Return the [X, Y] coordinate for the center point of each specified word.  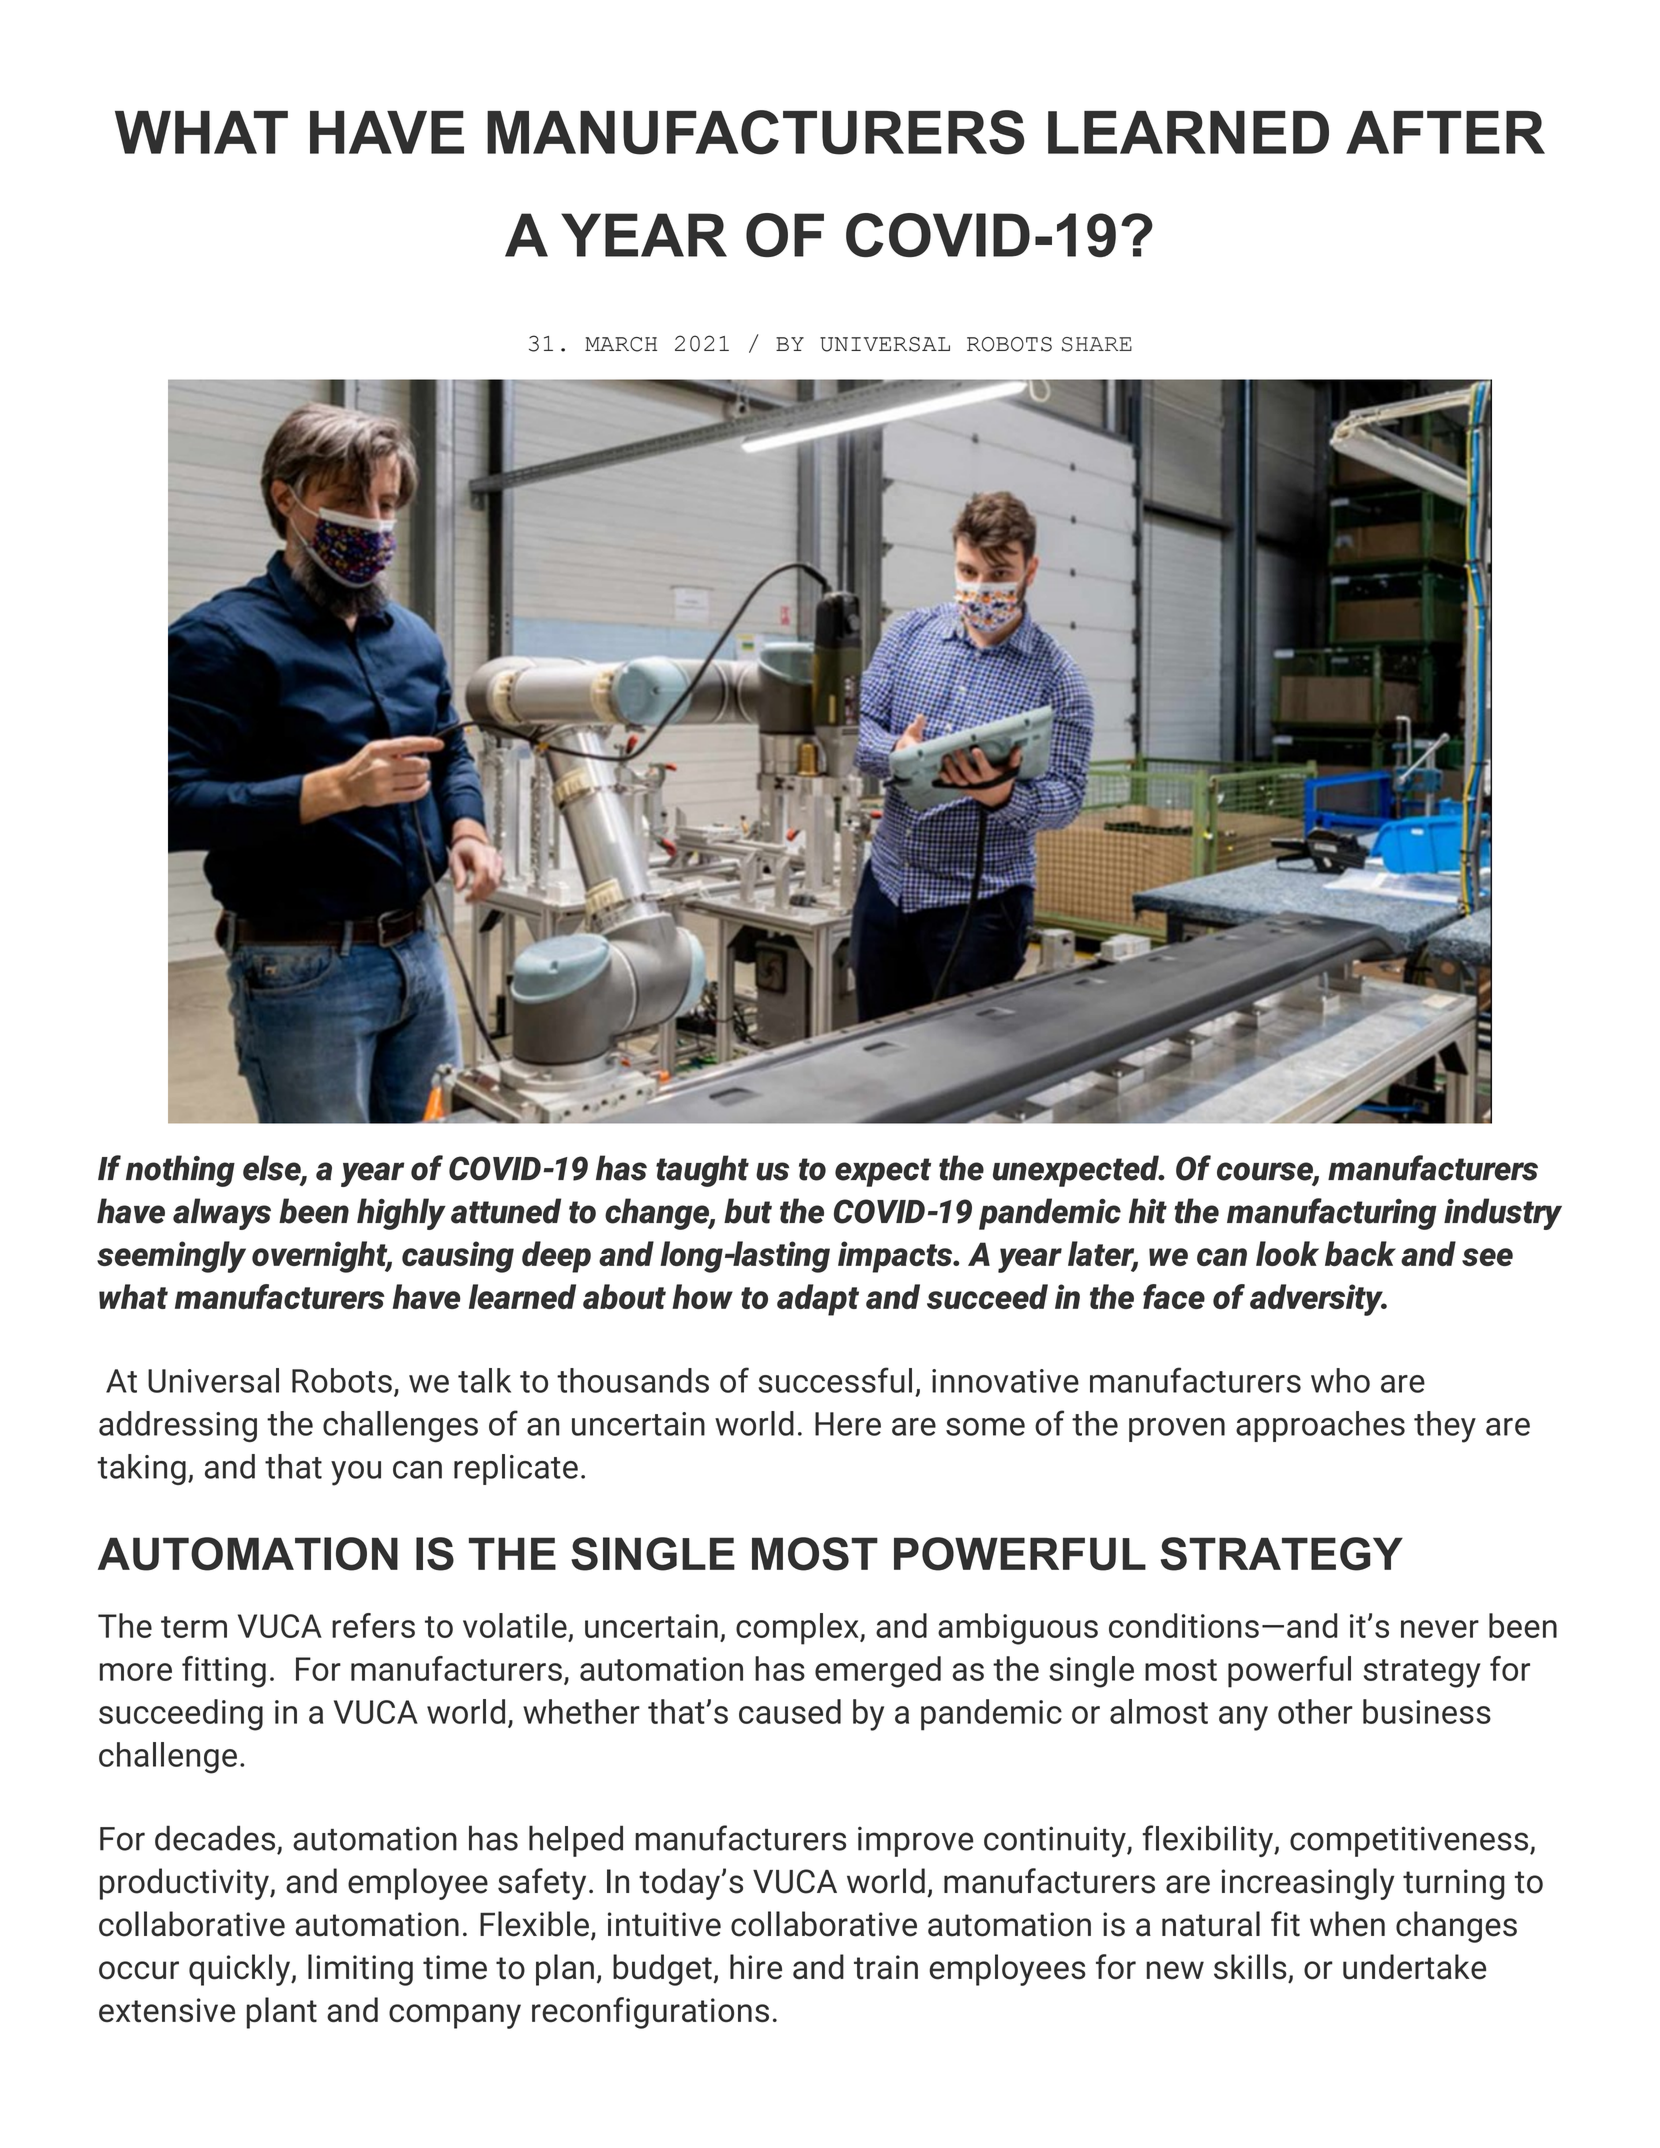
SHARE [1097, 344]
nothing [180, 1171]
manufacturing [1332, 1214]
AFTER [1445, 132]
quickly [241, 1970]
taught [702, 1171]
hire [756, 1967]
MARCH [621, 344]
